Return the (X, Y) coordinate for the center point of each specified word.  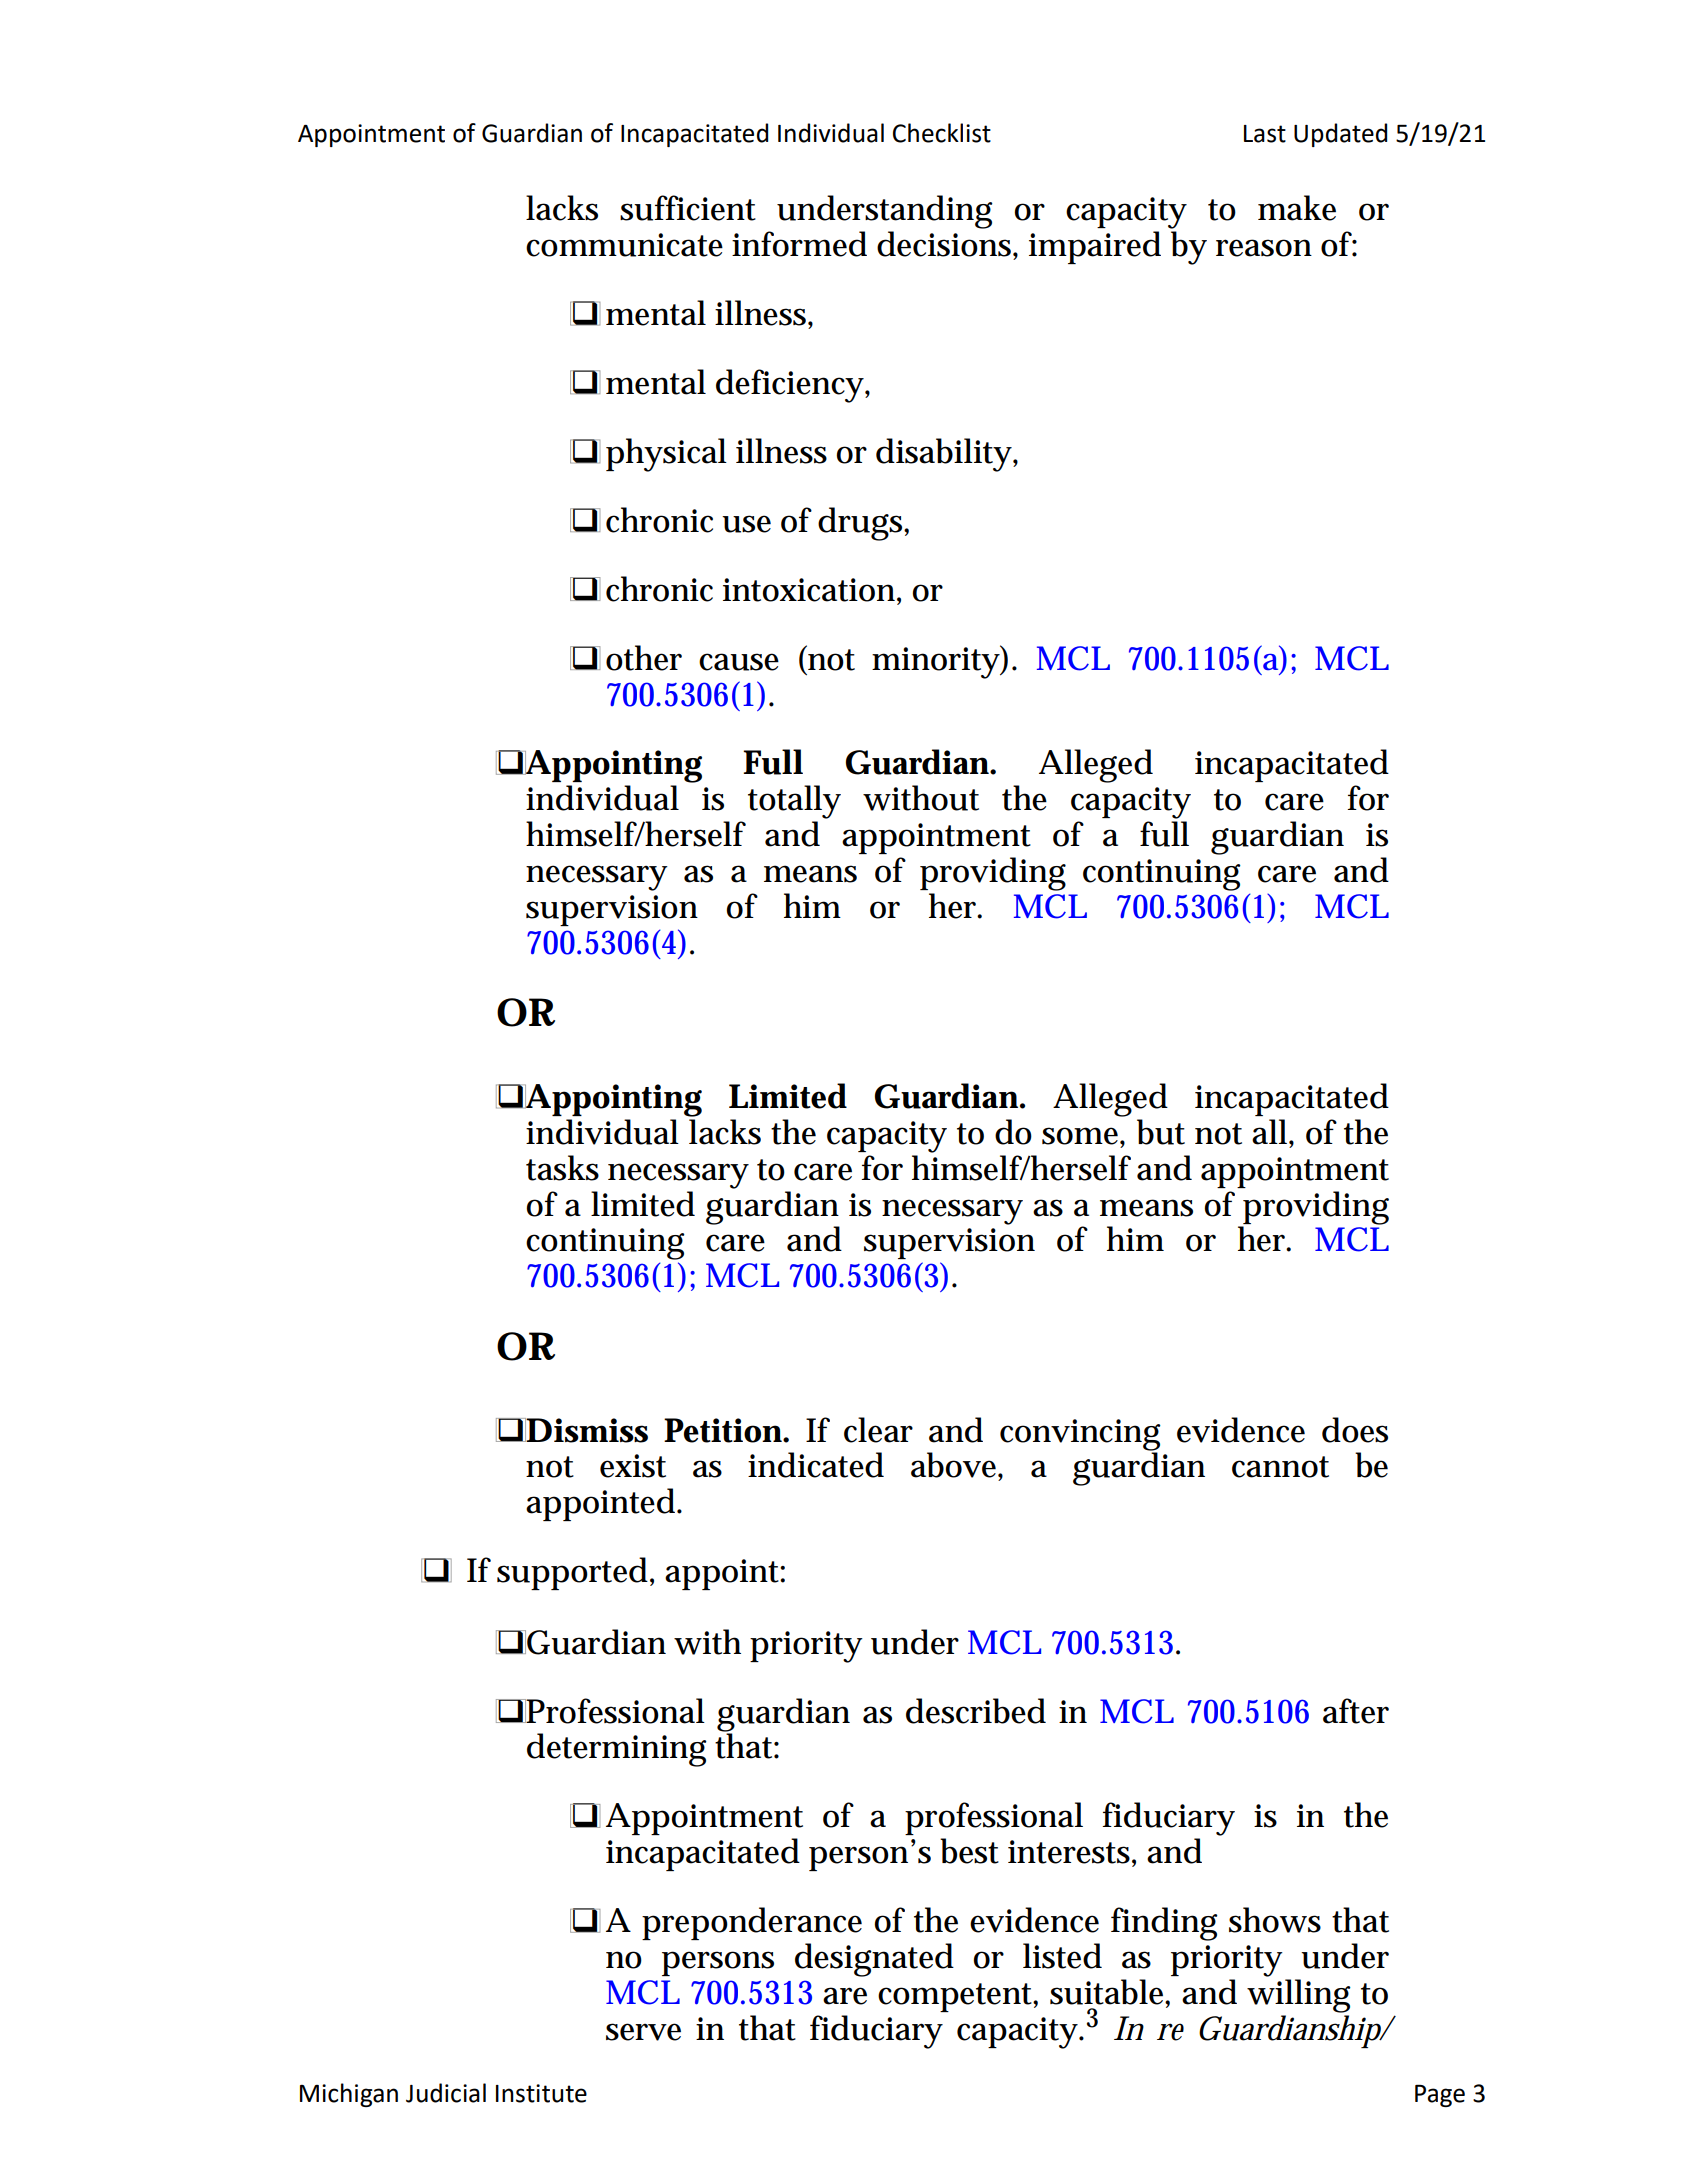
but (1161, 1132)
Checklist (942, 133)
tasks (562, 1168)
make (1297, 208)
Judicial (446, 2093)
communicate (624, 245)
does (1355, 1430)
